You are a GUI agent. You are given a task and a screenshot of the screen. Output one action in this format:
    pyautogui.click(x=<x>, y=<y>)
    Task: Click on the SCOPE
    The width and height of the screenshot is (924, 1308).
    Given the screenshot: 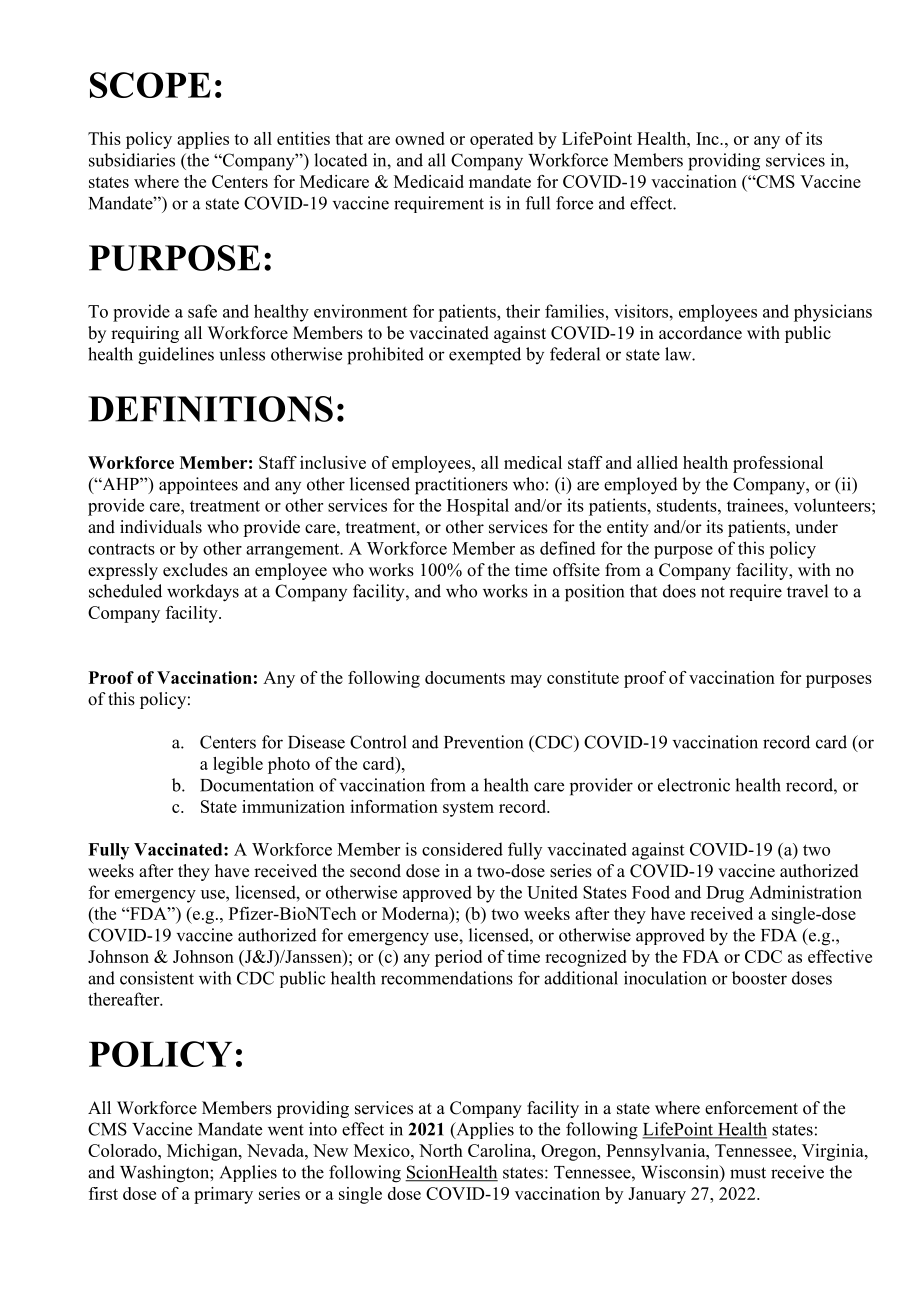 What is the action you would take?
    pyautogui.click(x=150, y=85)
